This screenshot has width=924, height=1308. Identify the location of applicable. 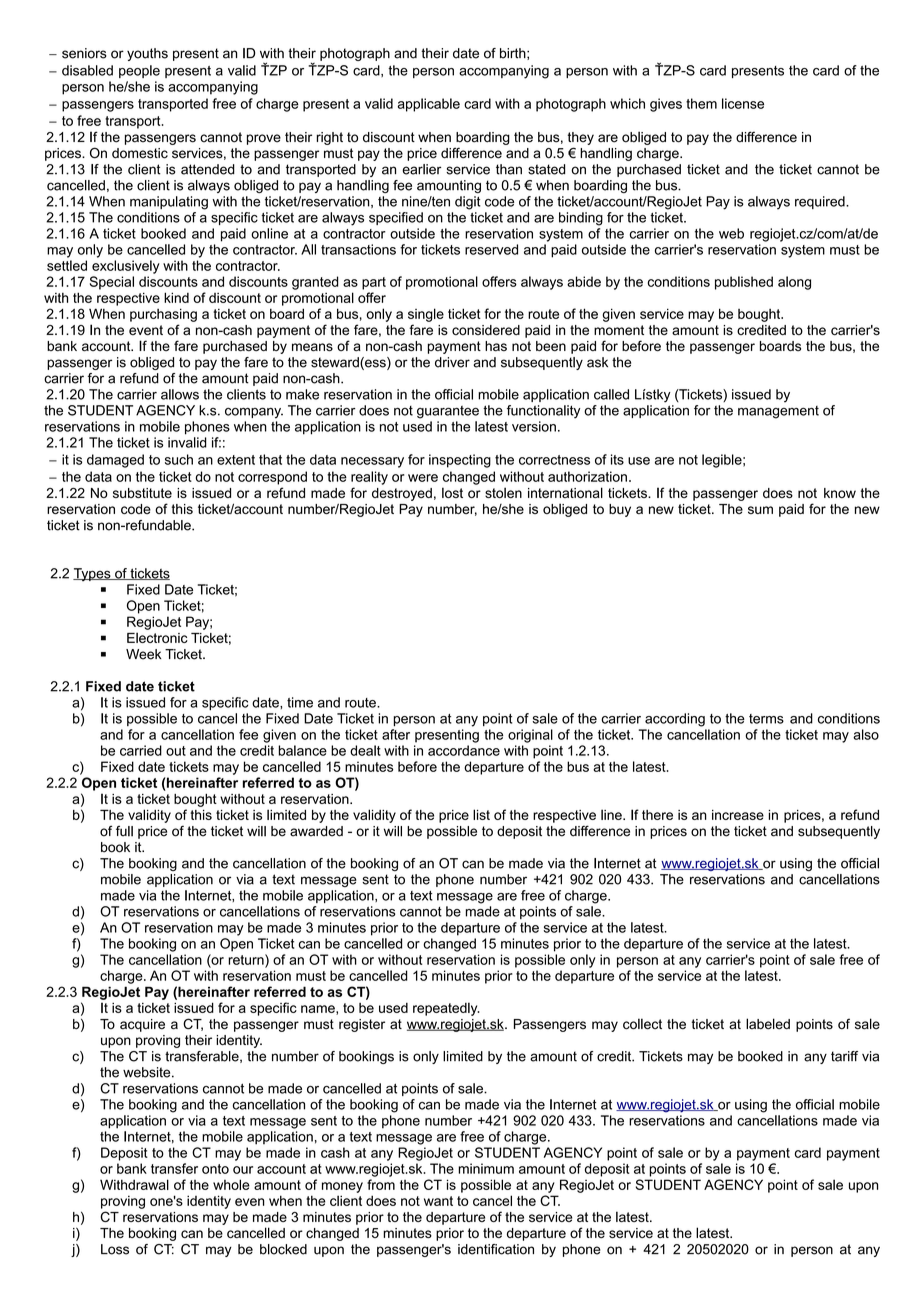
(429, 105).
